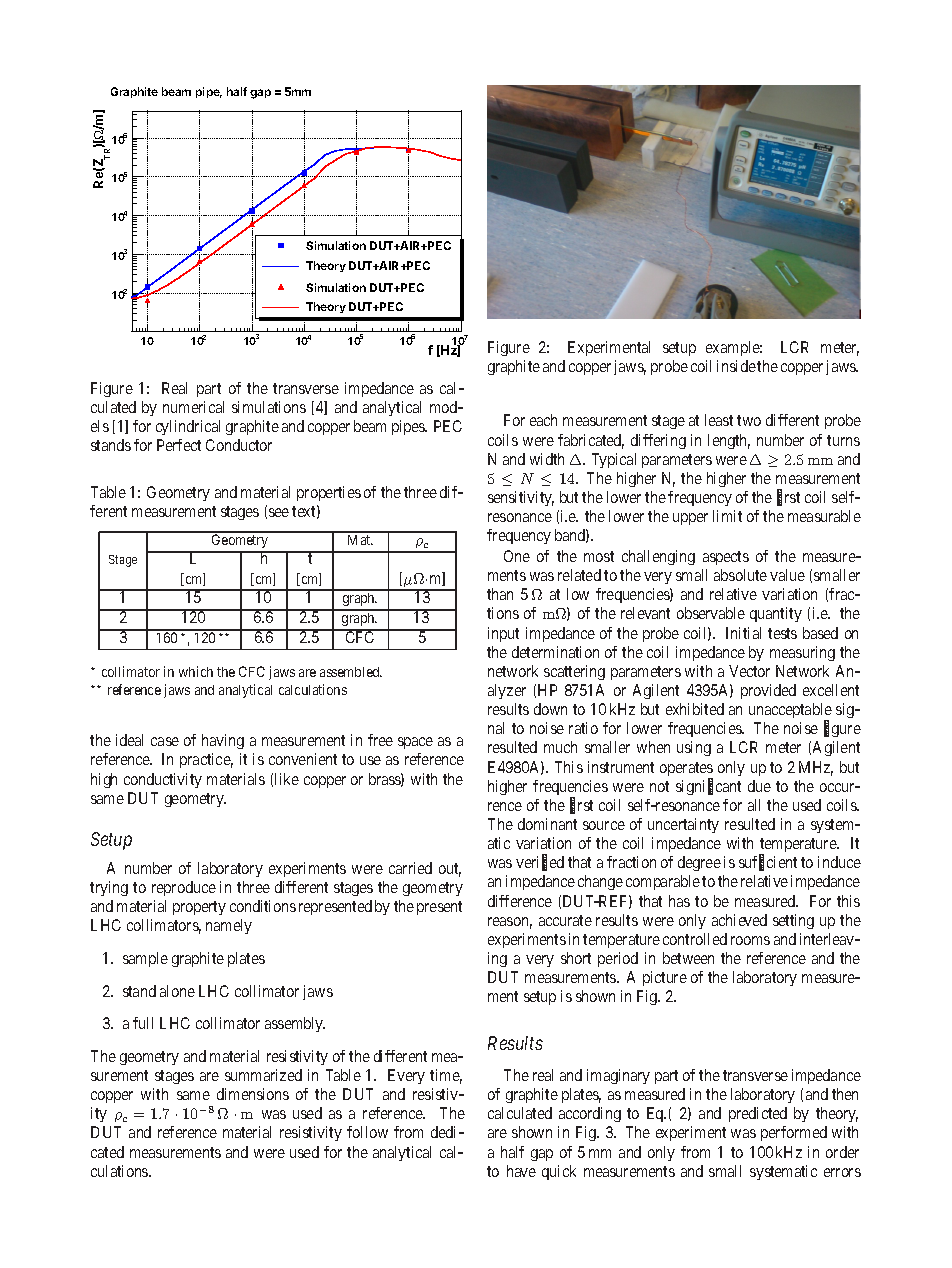 Image resolution: width=952 pixels, height=1268 pixels. What do you see at coordinates (450, 870) in the screenshot?
I see `out` at bounding box center [450, 870].
